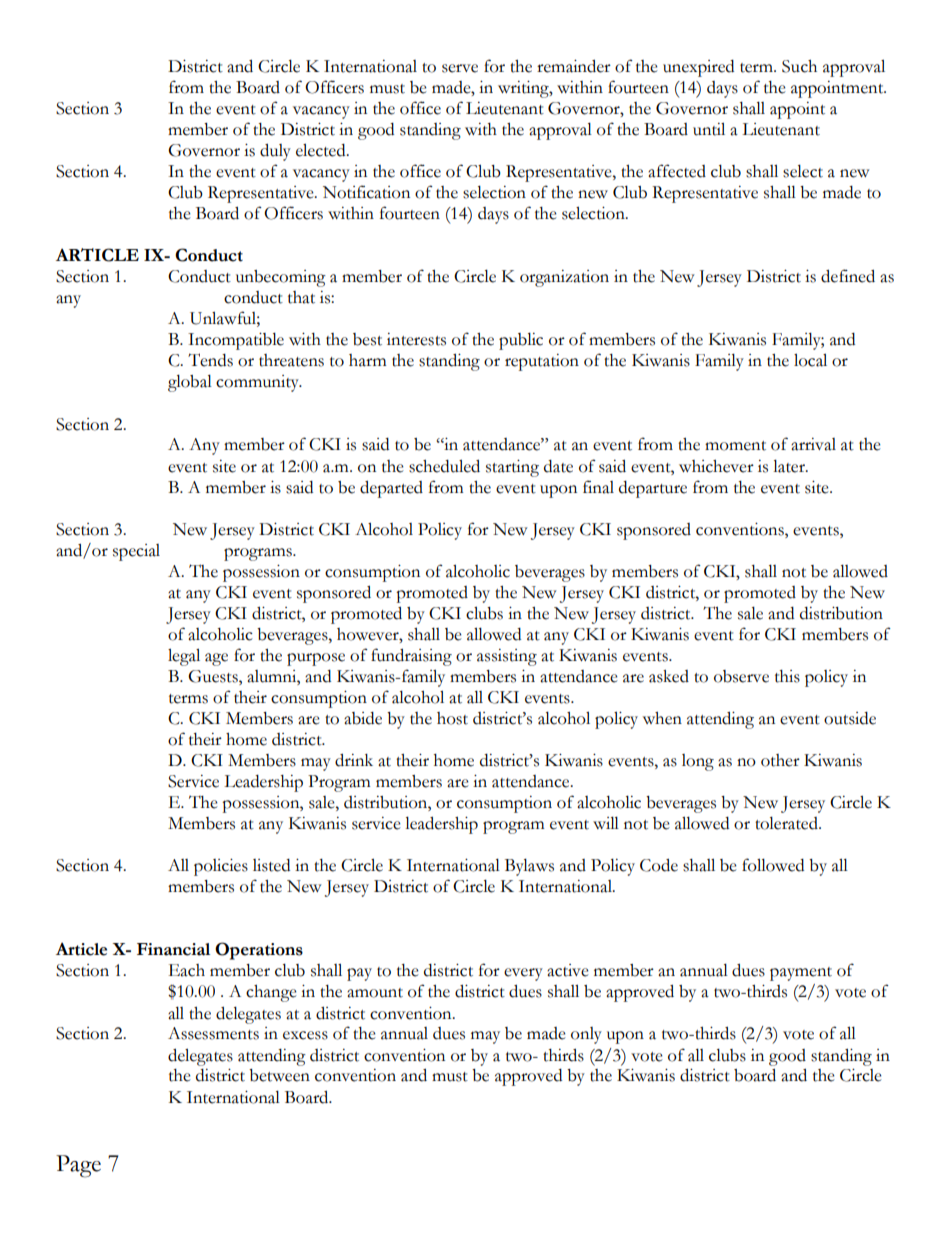 The width and height of the screenshot is (952, 1233). Describe the element at coordinates (574, 66) in the screenshot. I see `remainder` at that location.
